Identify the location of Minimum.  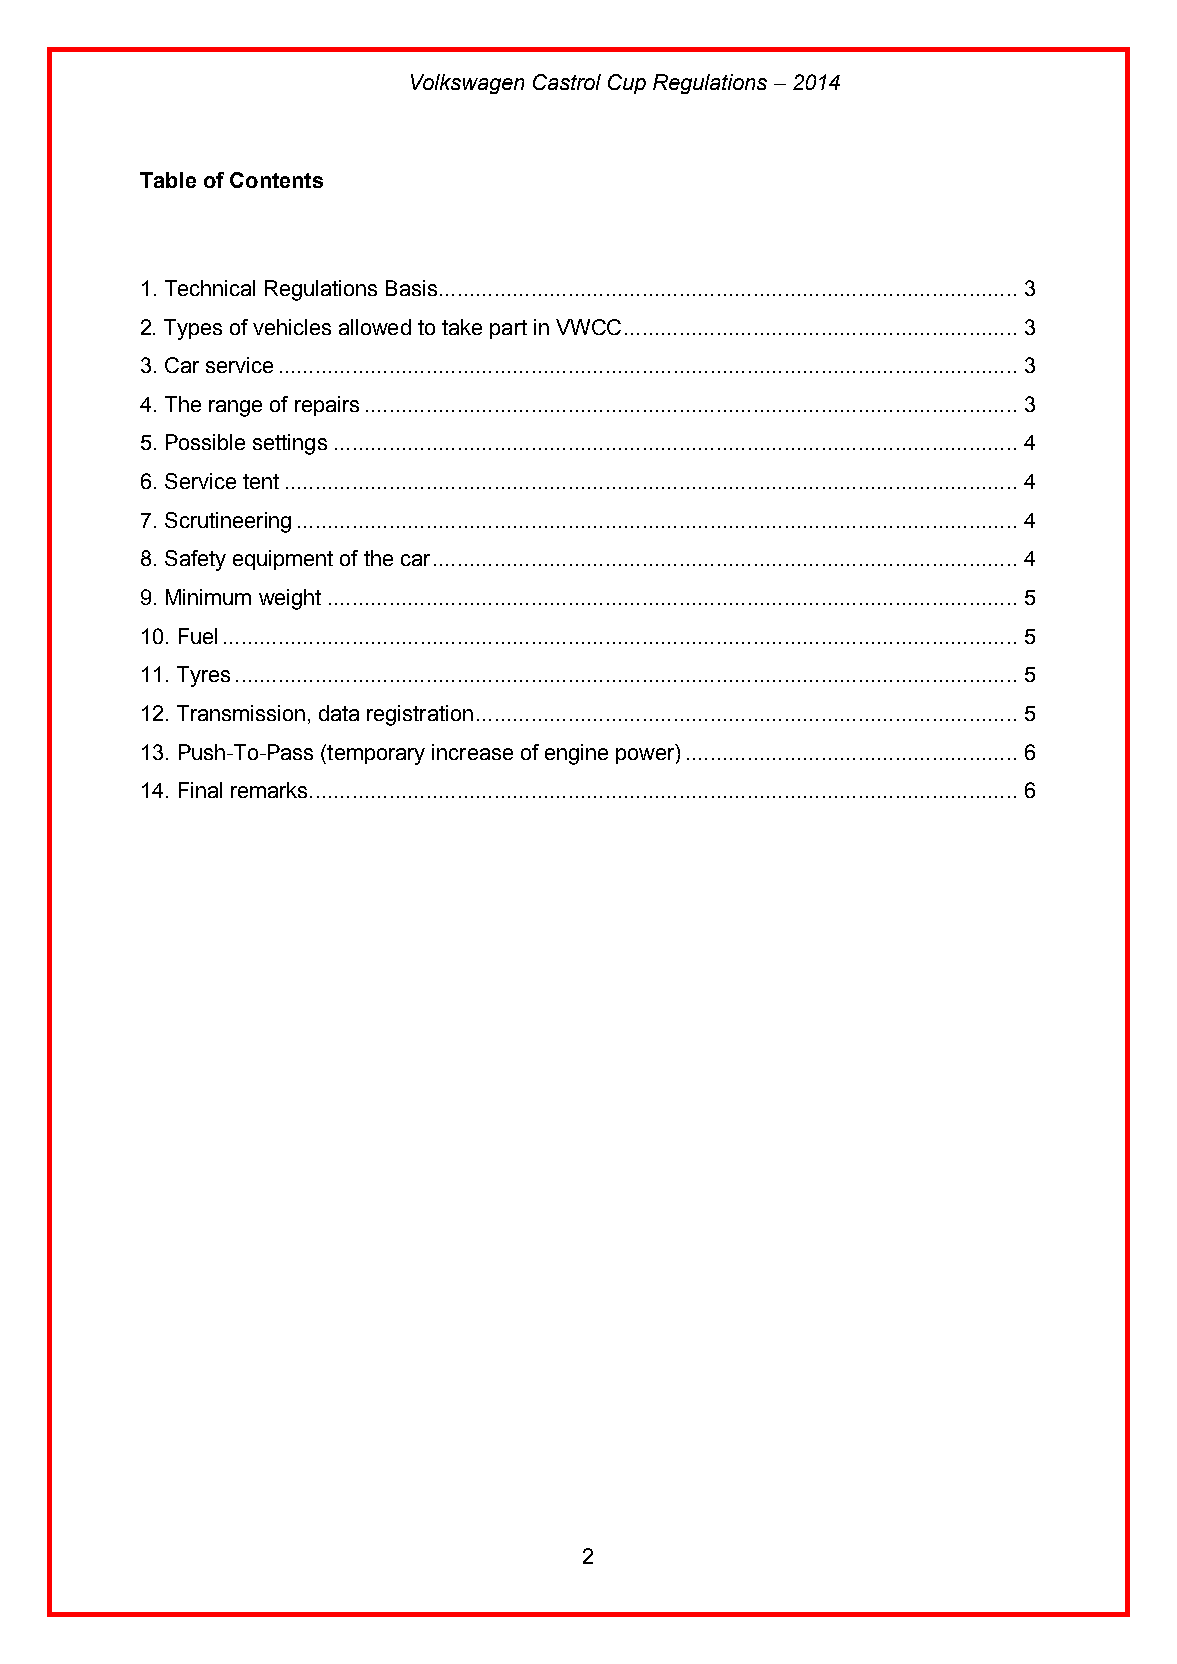
(208, 597).
